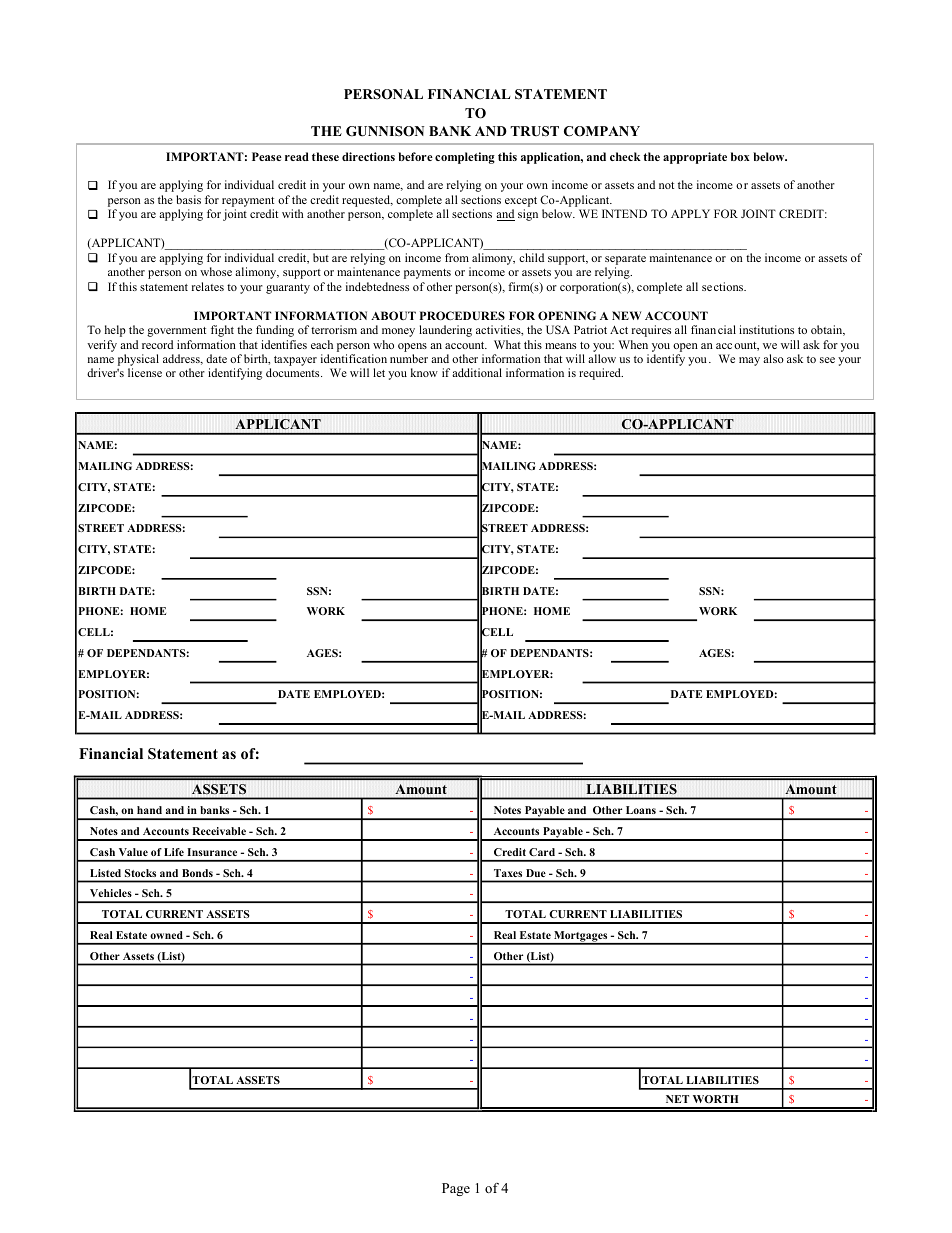 The image size is (952, 1233). I want to click on owned, so click(166, 935).
